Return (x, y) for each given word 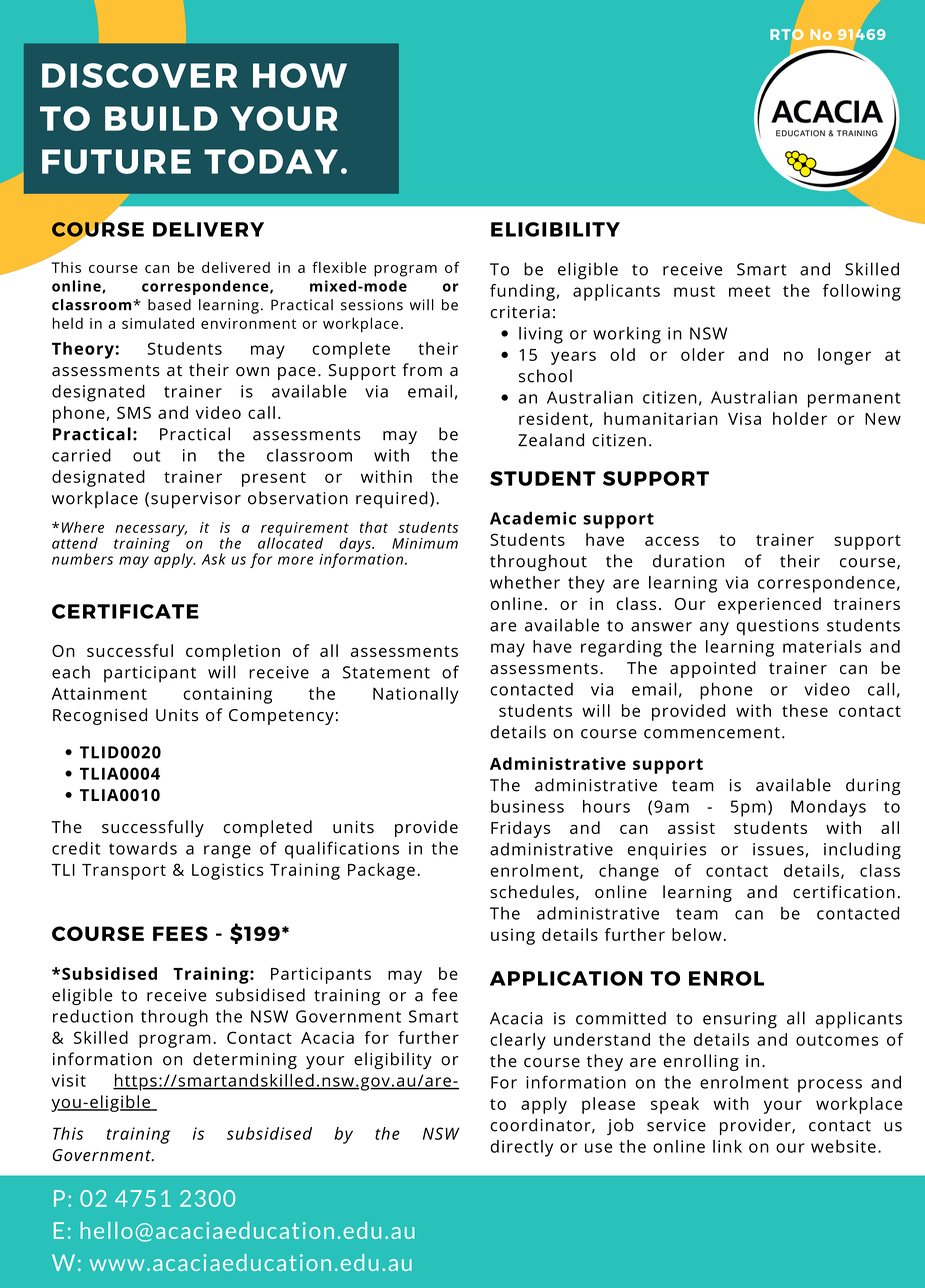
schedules (532, 892)
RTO (787, 34)
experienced (769, 605)
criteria (520, 312)
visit (69, 1080)
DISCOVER (139, 75)
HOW (300, 75)
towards (143, 848)
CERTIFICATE (125, 611)
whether (525, 582)
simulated (158, 323)
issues (778, 849)
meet (749, 291)
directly (521, 1148)
